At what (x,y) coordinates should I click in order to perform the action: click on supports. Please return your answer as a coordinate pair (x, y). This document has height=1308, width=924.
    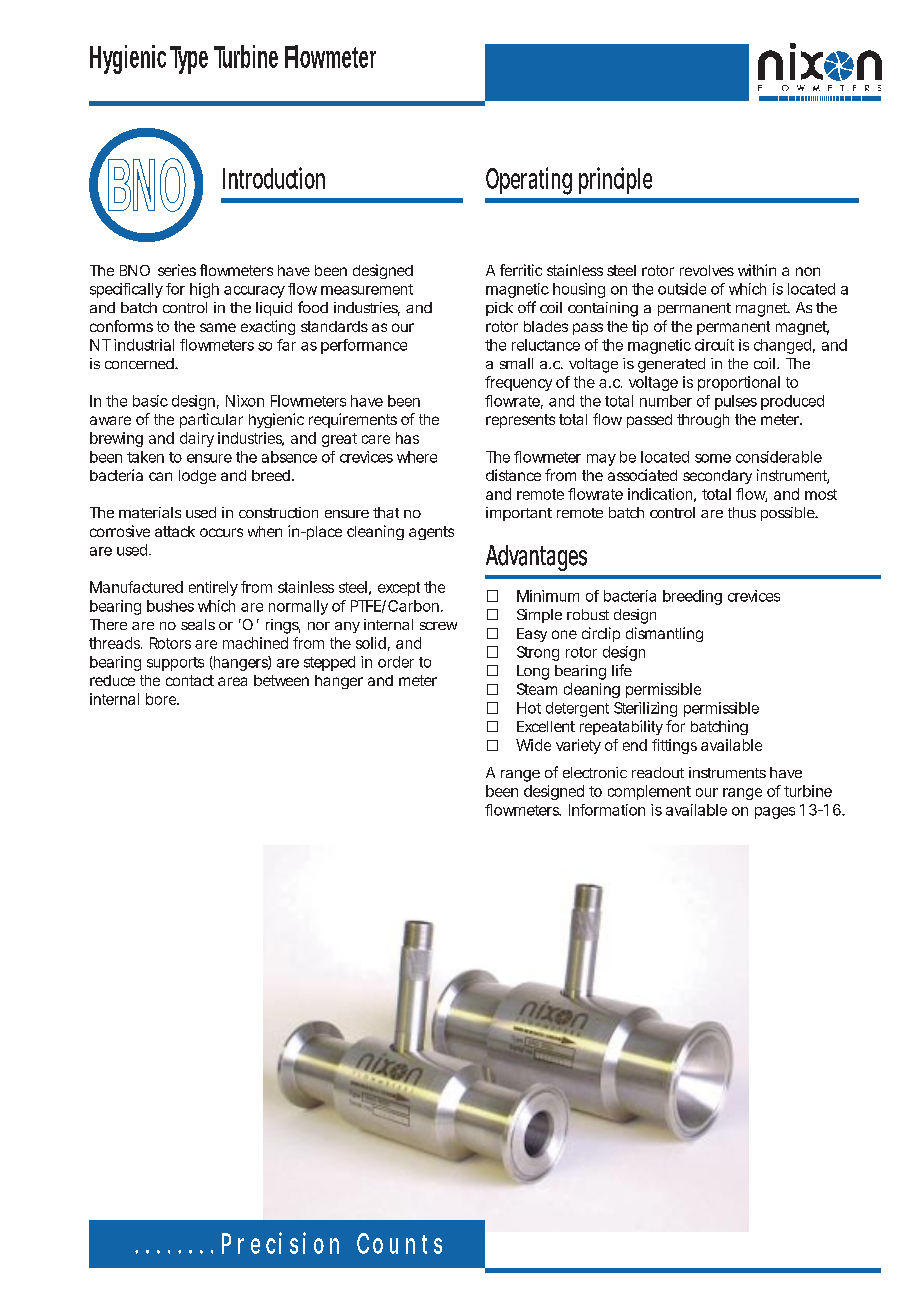
    Looking at the image, I should click on (175, 664).
